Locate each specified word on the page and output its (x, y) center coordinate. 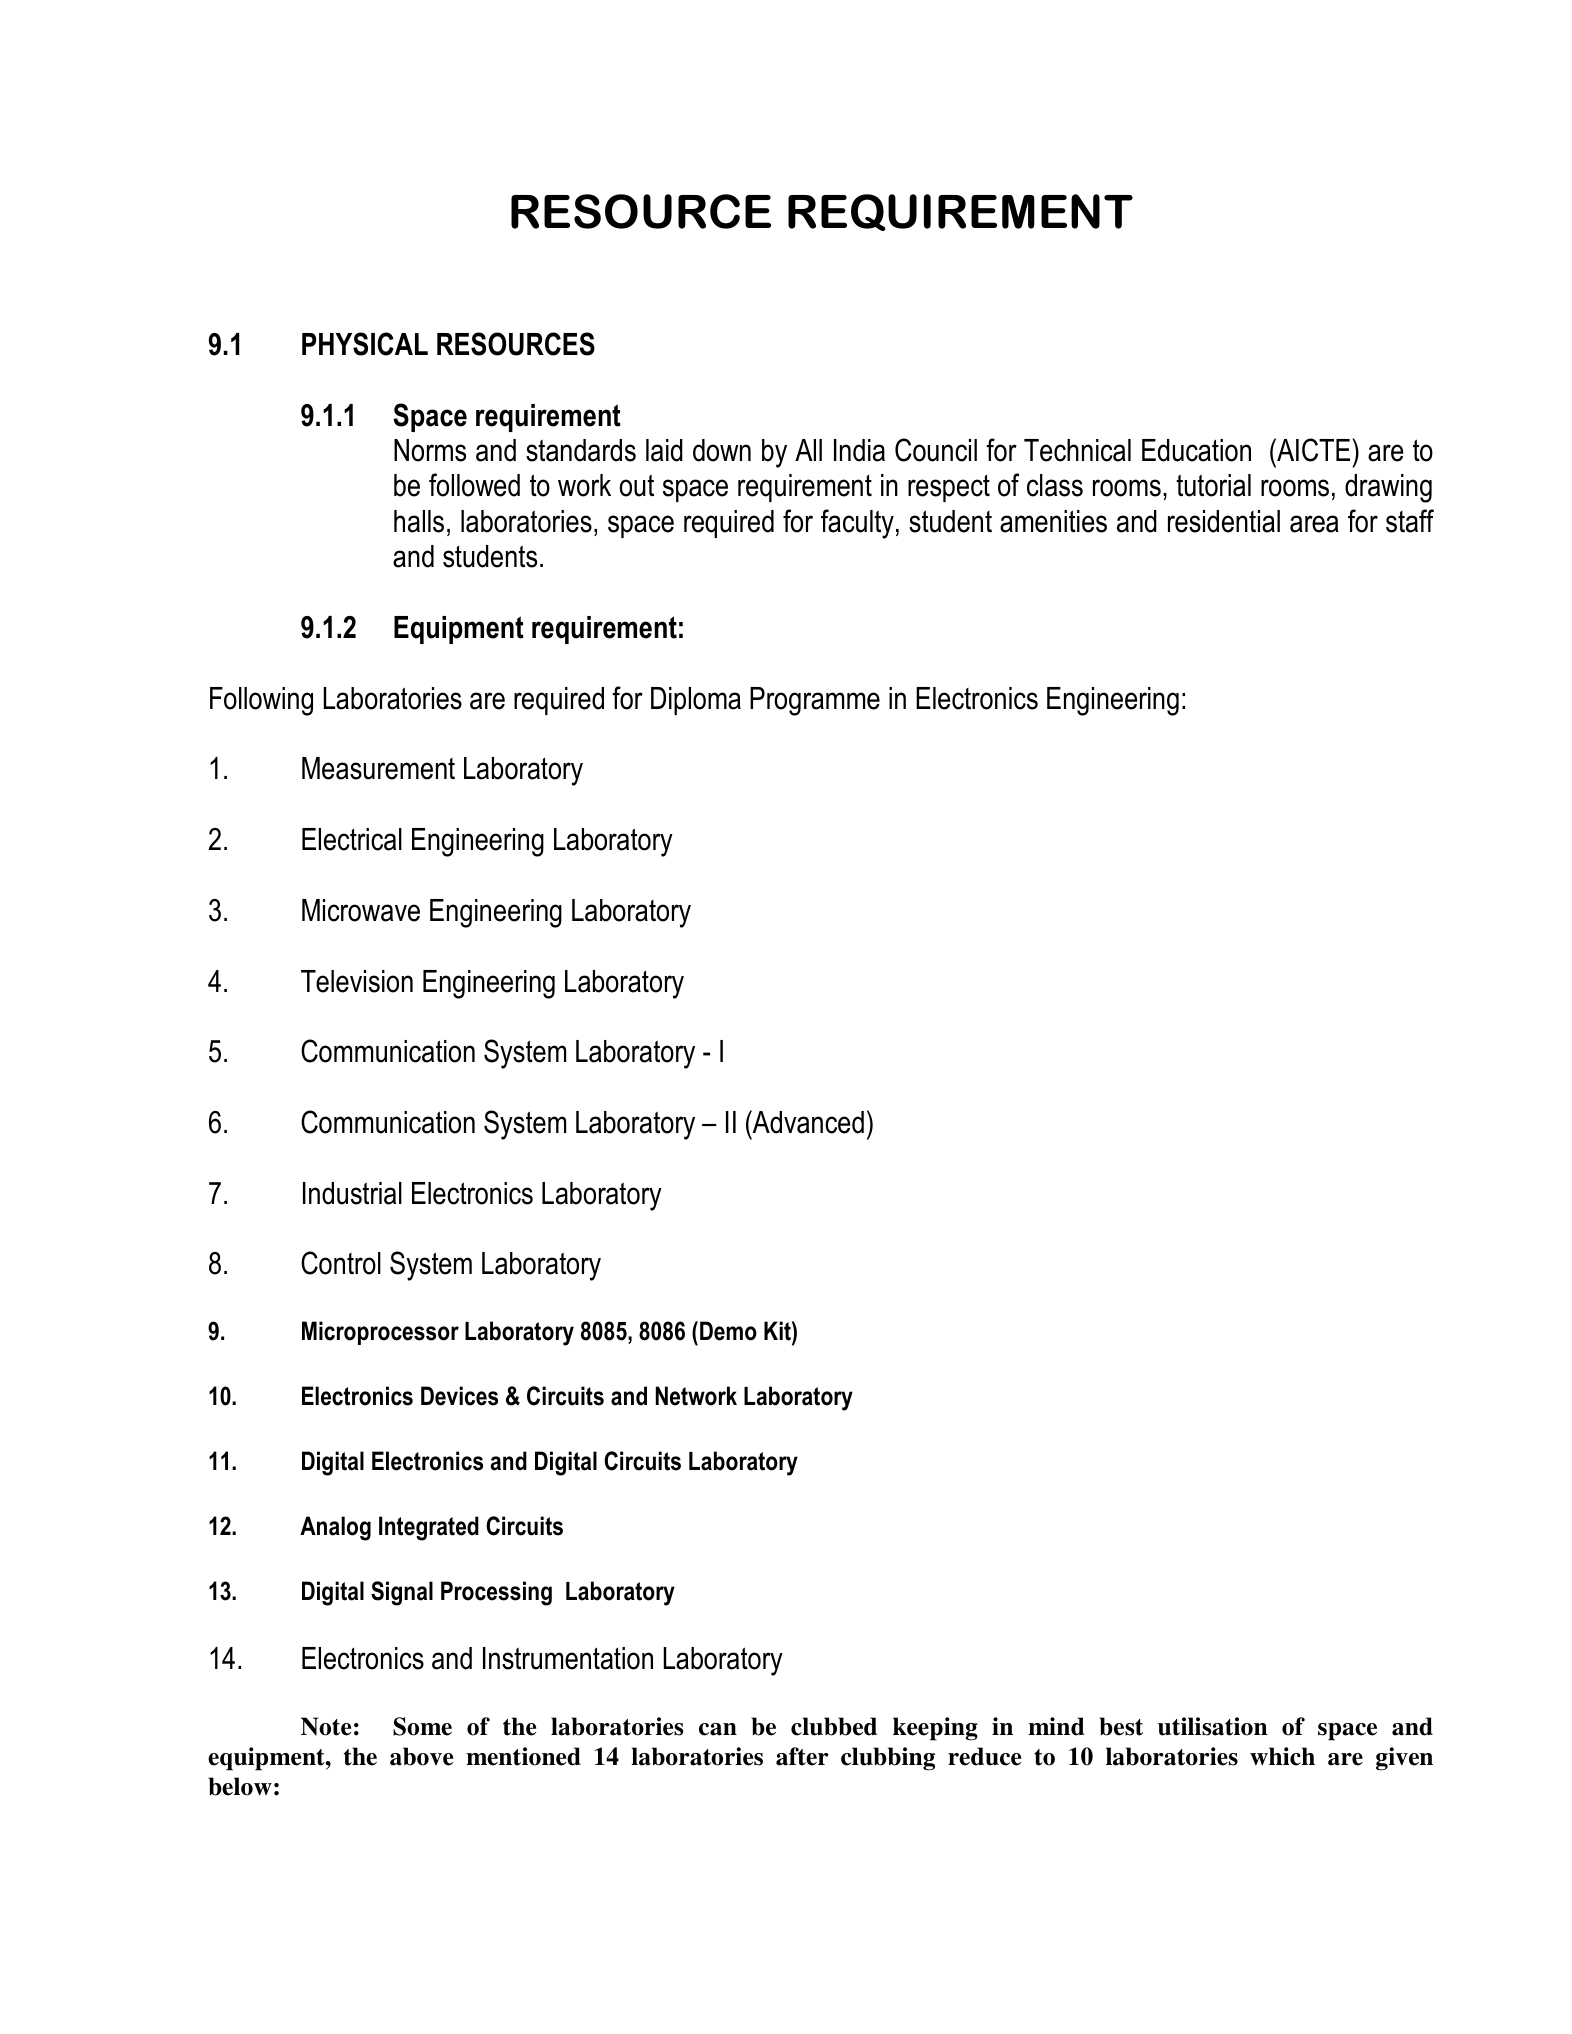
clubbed (834, 1726)
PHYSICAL (365, 344)
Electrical (352, 839)
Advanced (807, 1122)
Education (1196, 450)
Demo (728, 1331)
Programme (815, 701)
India (859, 450)
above (421, 1756)
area (1314, 524)
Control (341, 1263)
